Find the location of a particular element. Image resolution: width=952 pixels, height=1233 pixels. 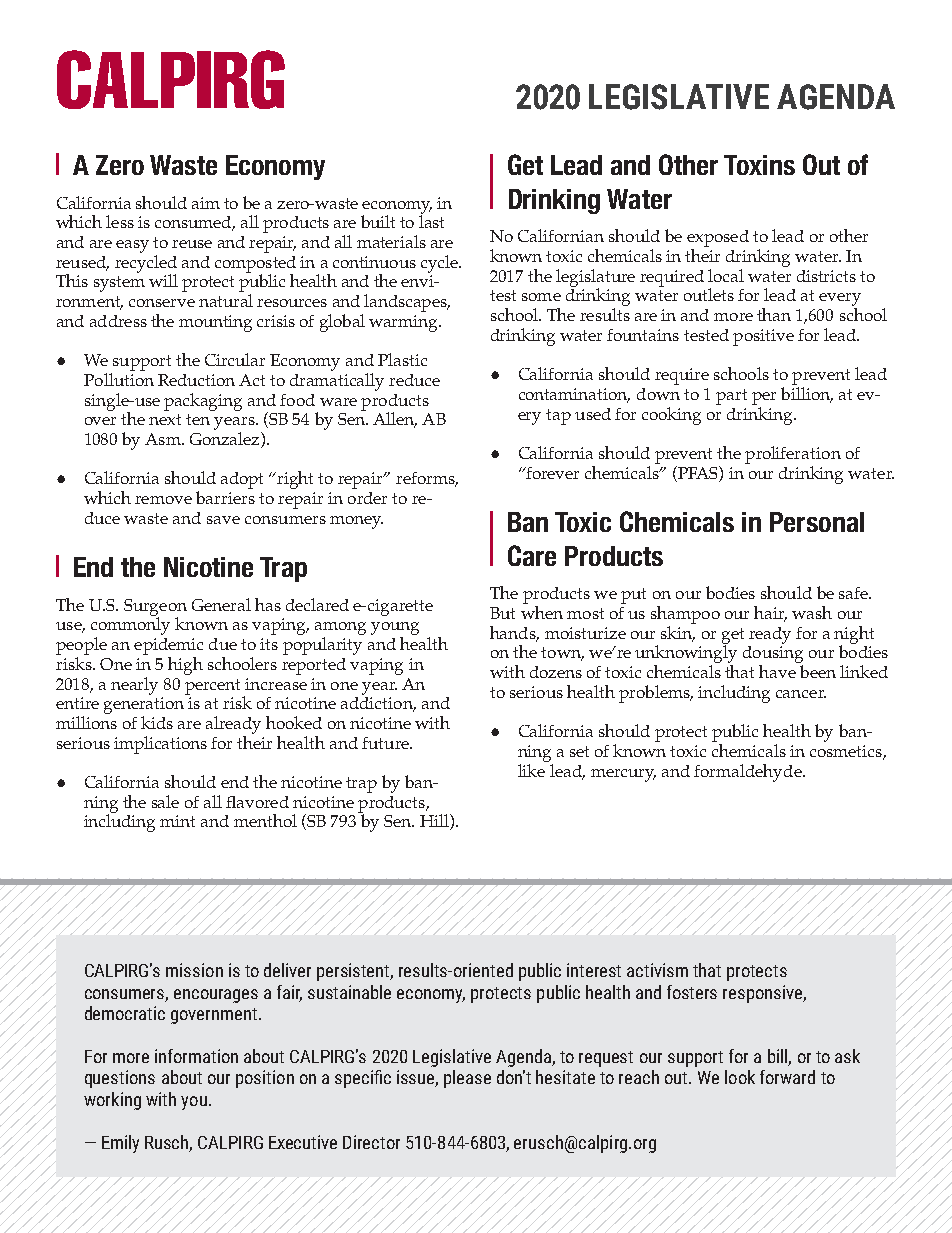

mint is located at coordinates (177, 821).
